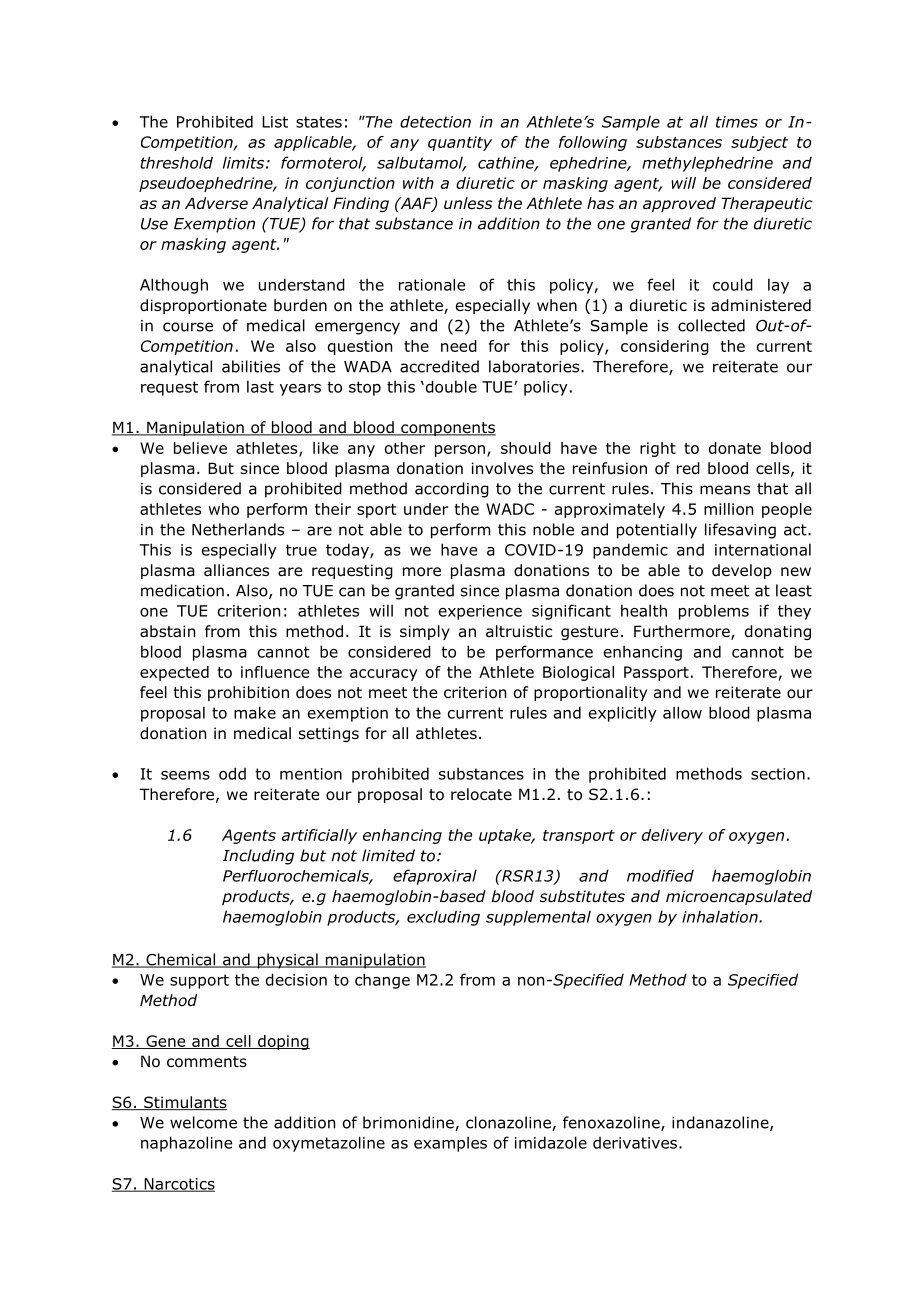  I want to click on Including, so click(258, 857).
